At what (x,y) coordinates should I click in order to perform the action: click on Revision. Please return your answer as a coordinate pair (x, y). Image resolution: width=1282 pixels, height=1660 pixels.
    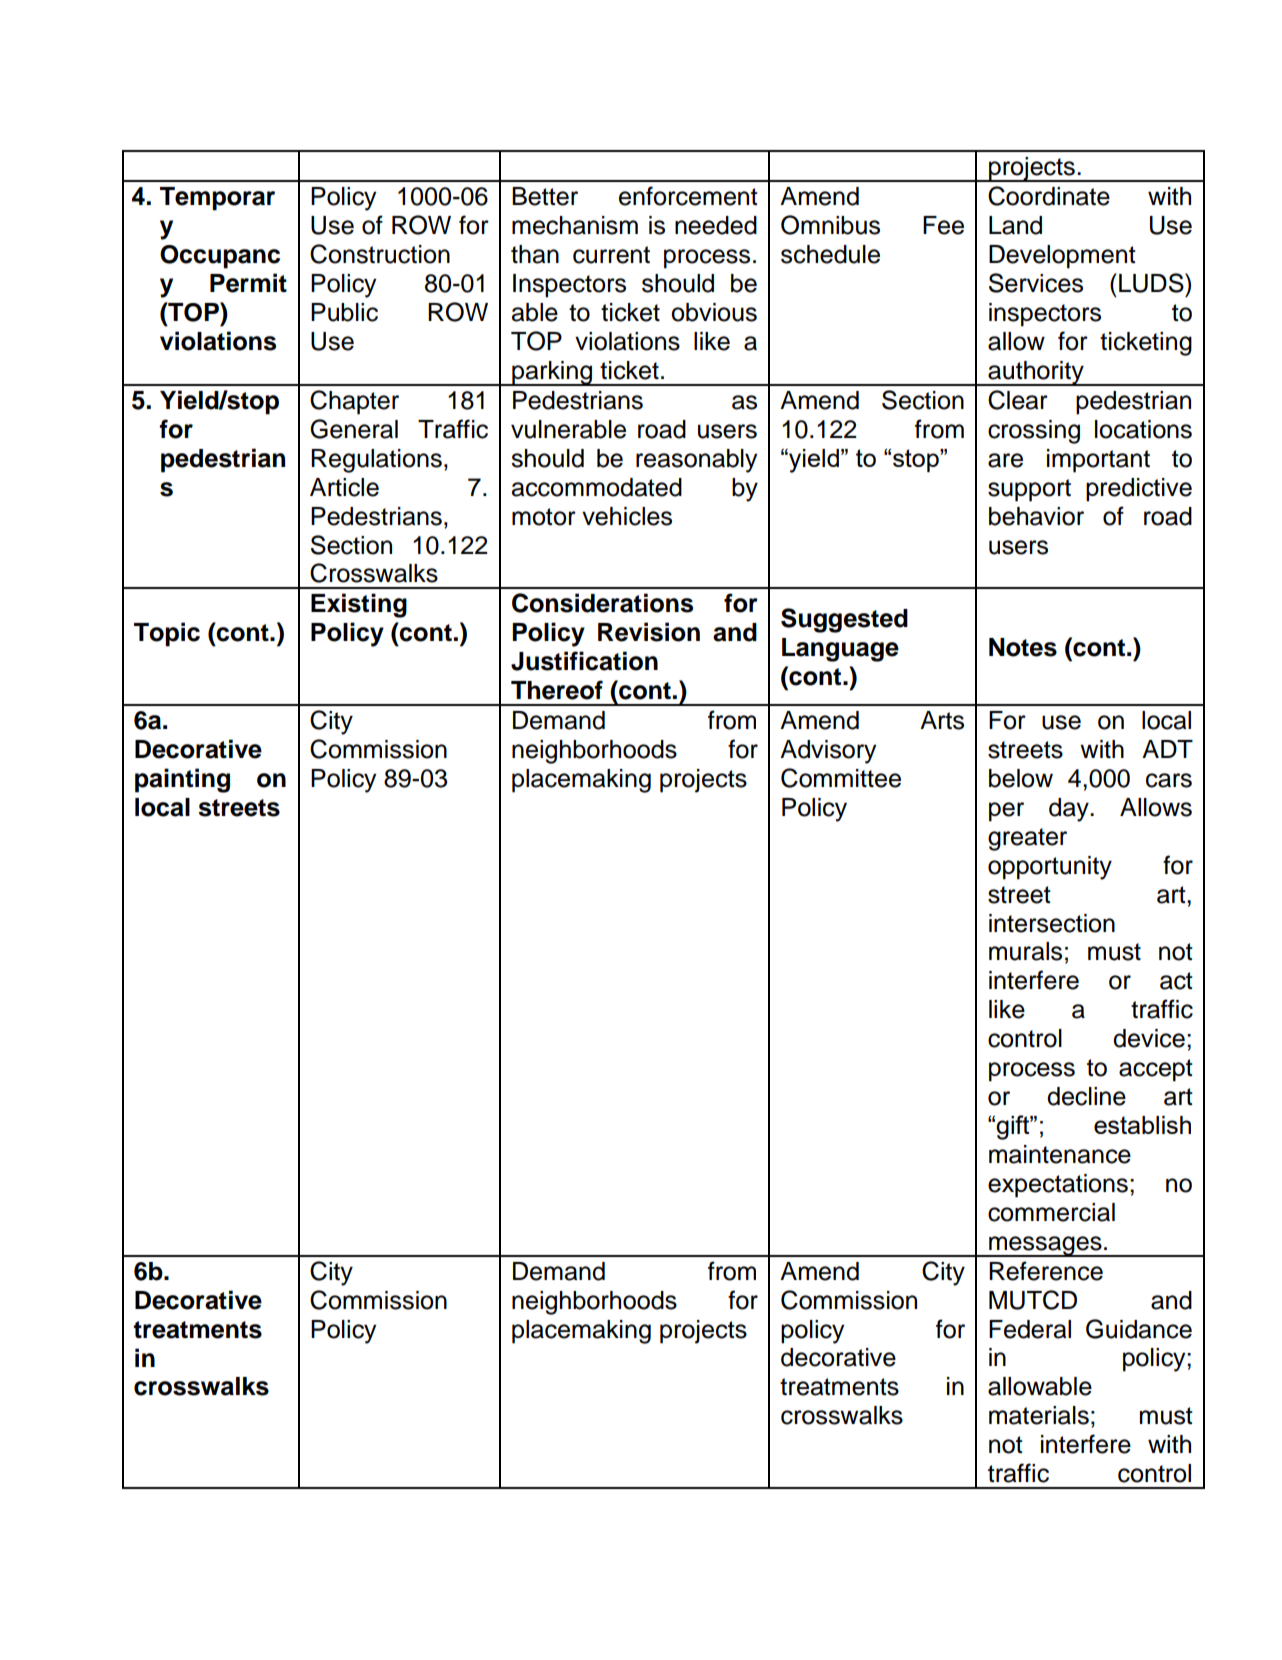
    Looking at the image, I should click on (649, 632).
